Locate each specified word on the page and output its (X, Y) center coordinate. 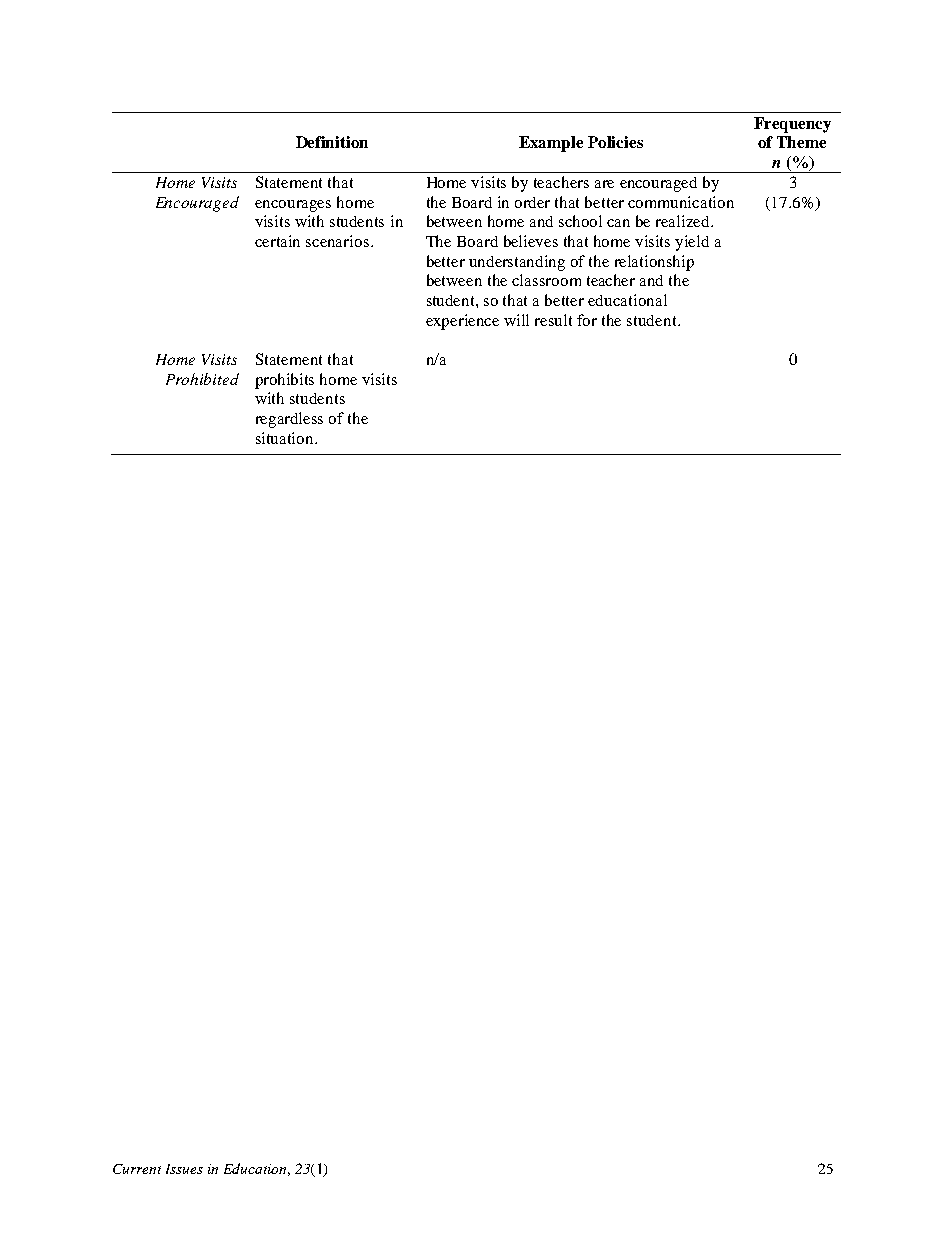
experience (462, 322)
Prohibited (202, 379)
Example (551, 144)
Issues (184, 1169)
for (587, 320)
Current (137, 1169)
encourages (293, 206)
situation (286, 438)
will (516, 320)
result (553, 320)
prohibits (284, 381)
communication (681, 202)
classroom (546, 280)
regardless (289, 420)
